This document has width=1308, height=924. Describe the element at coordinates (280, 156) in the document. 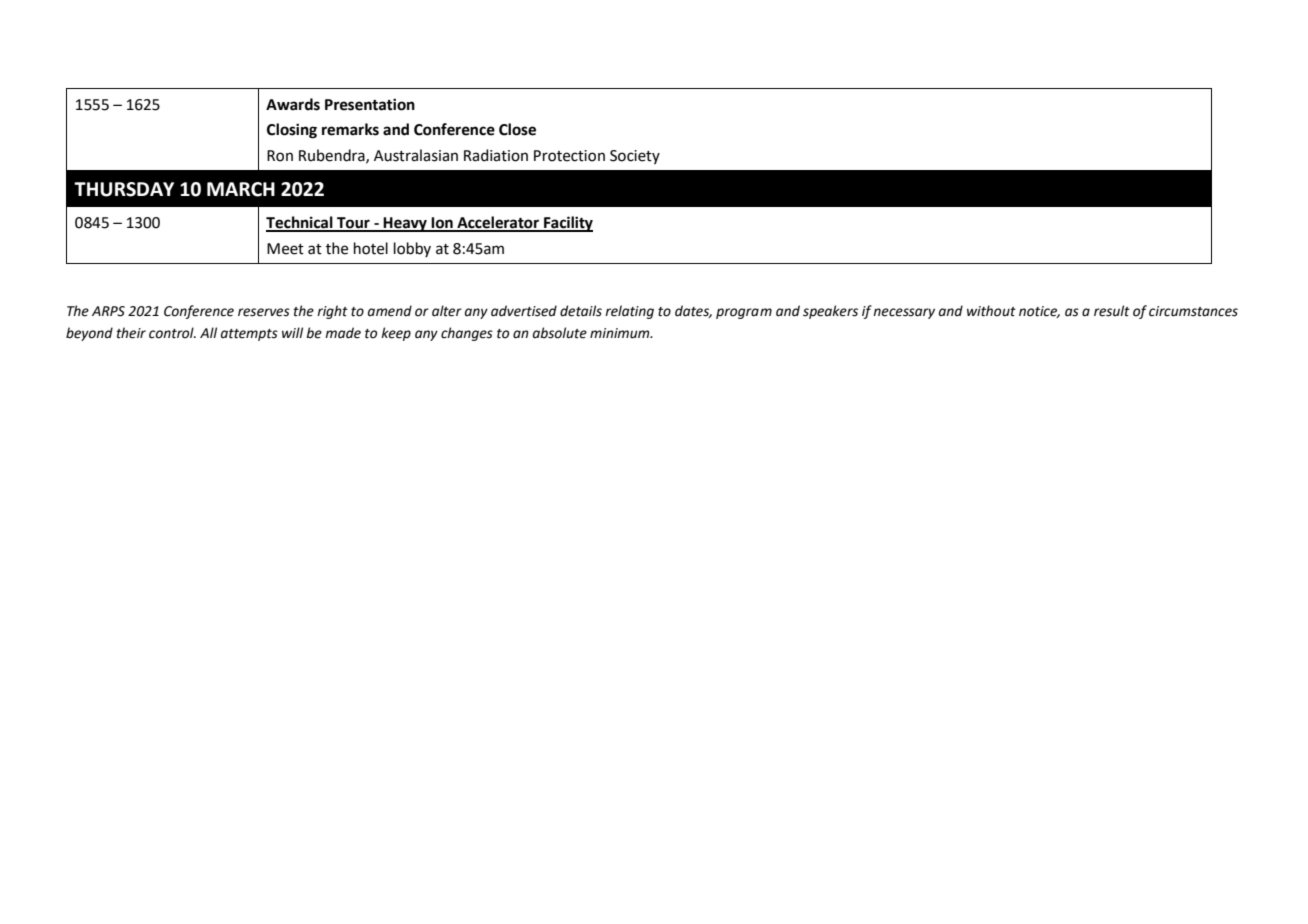

I see `Ron` at that location.
